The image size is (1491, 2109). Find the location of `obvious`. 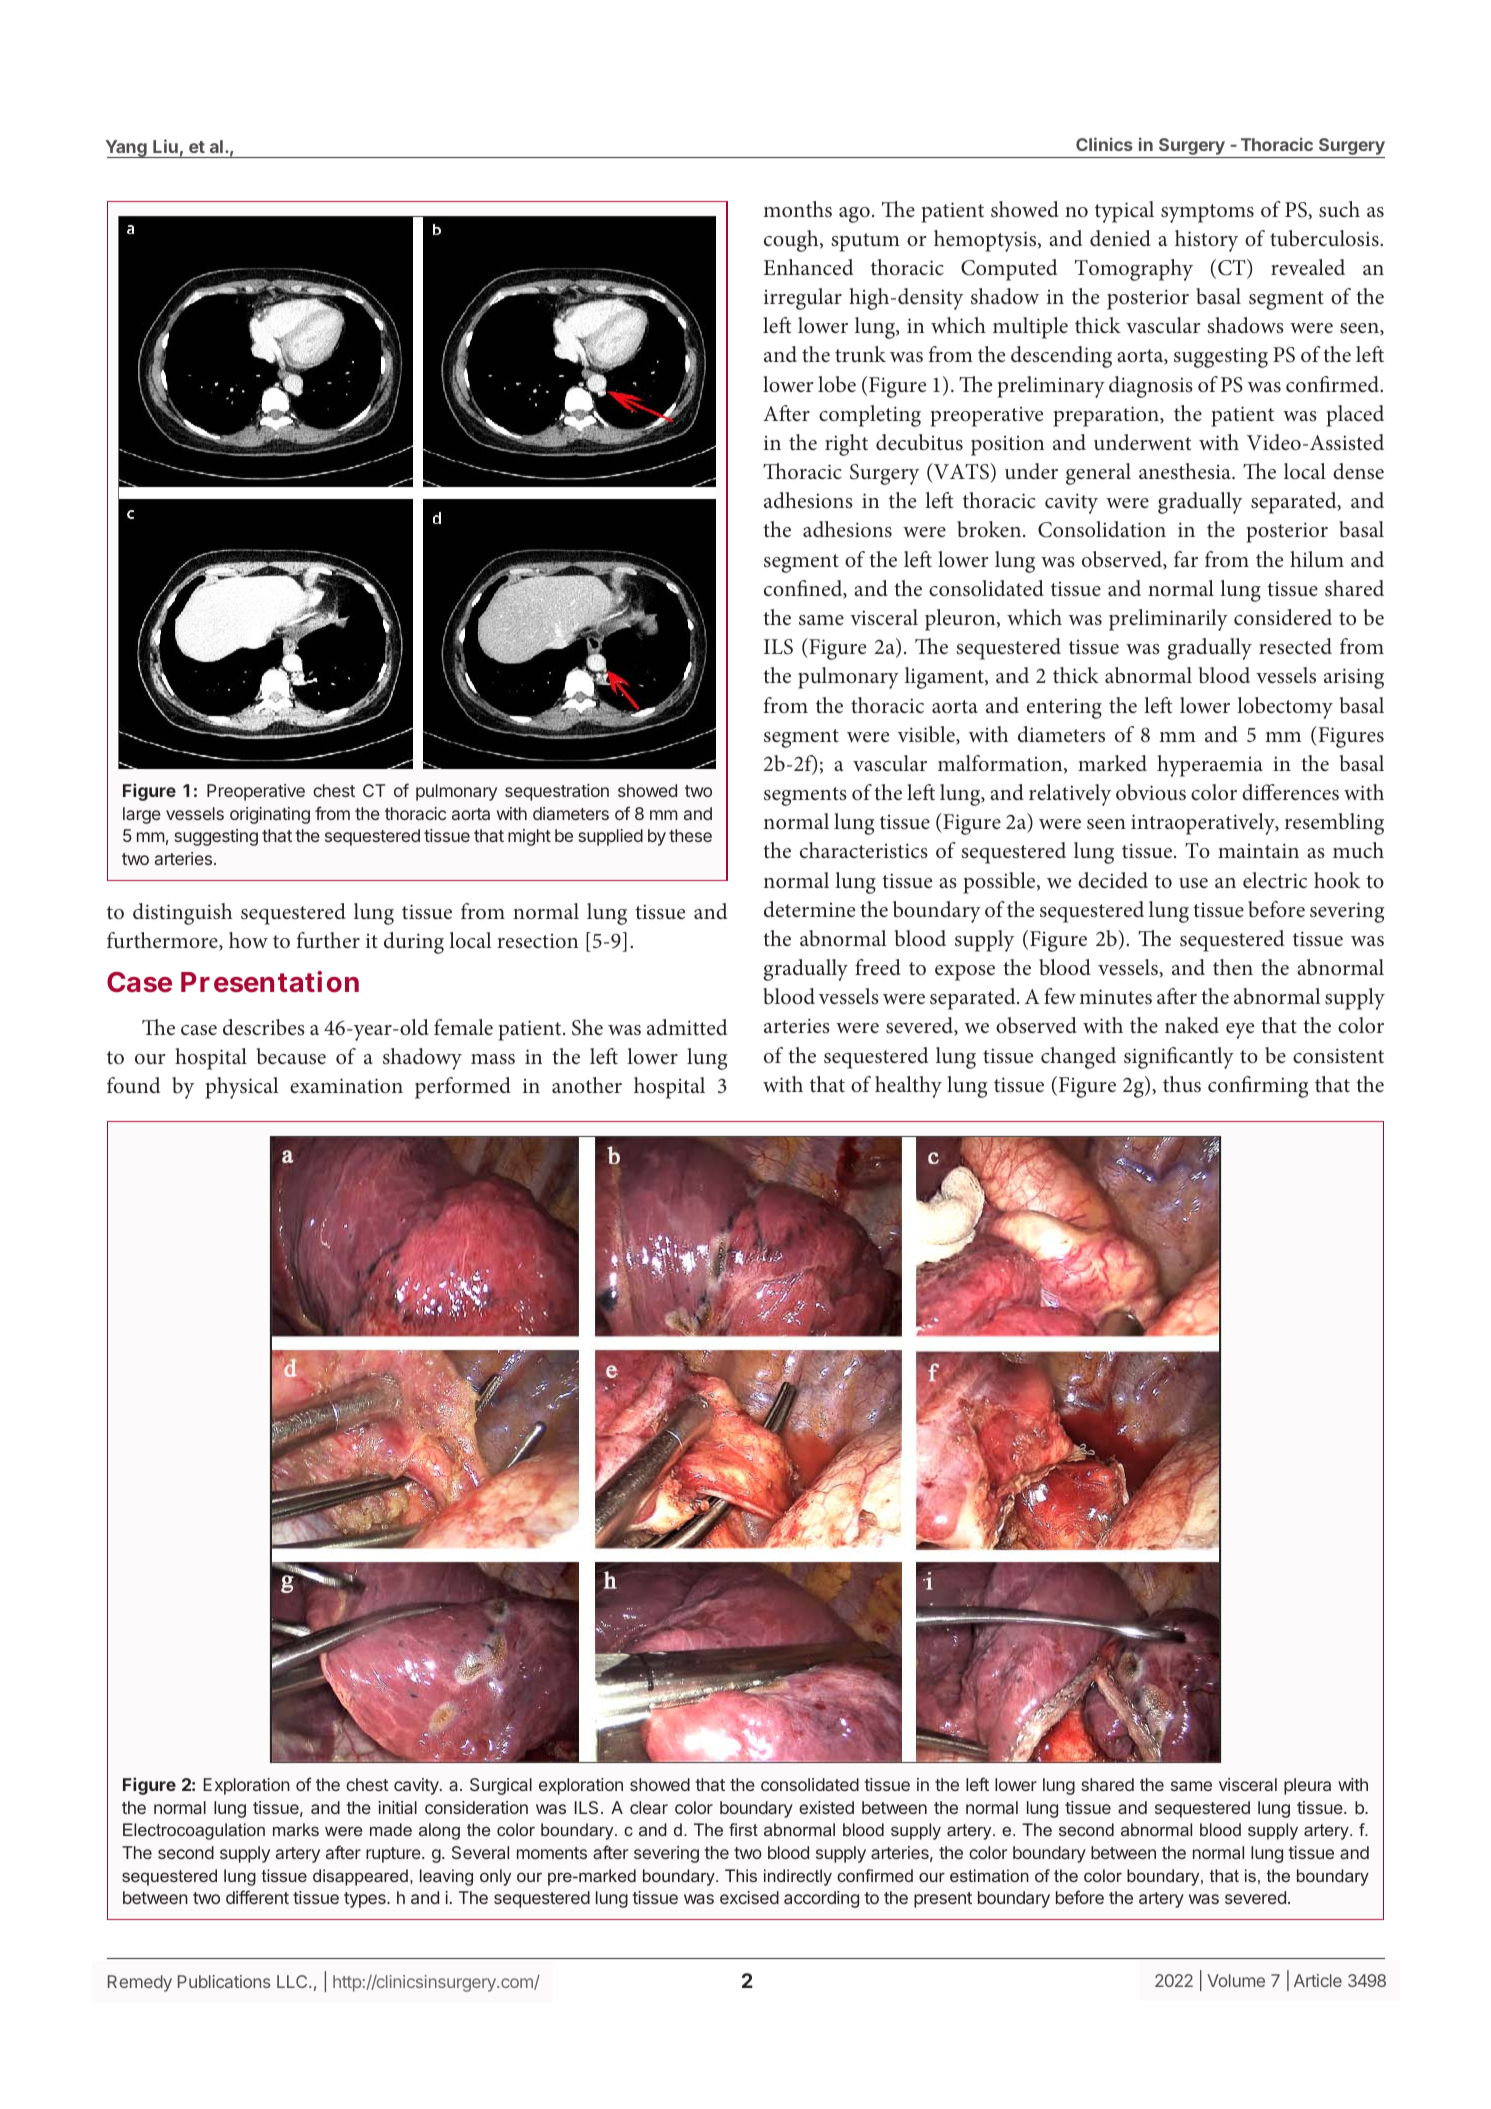

obvious is located at coordinates (1151, 792).
